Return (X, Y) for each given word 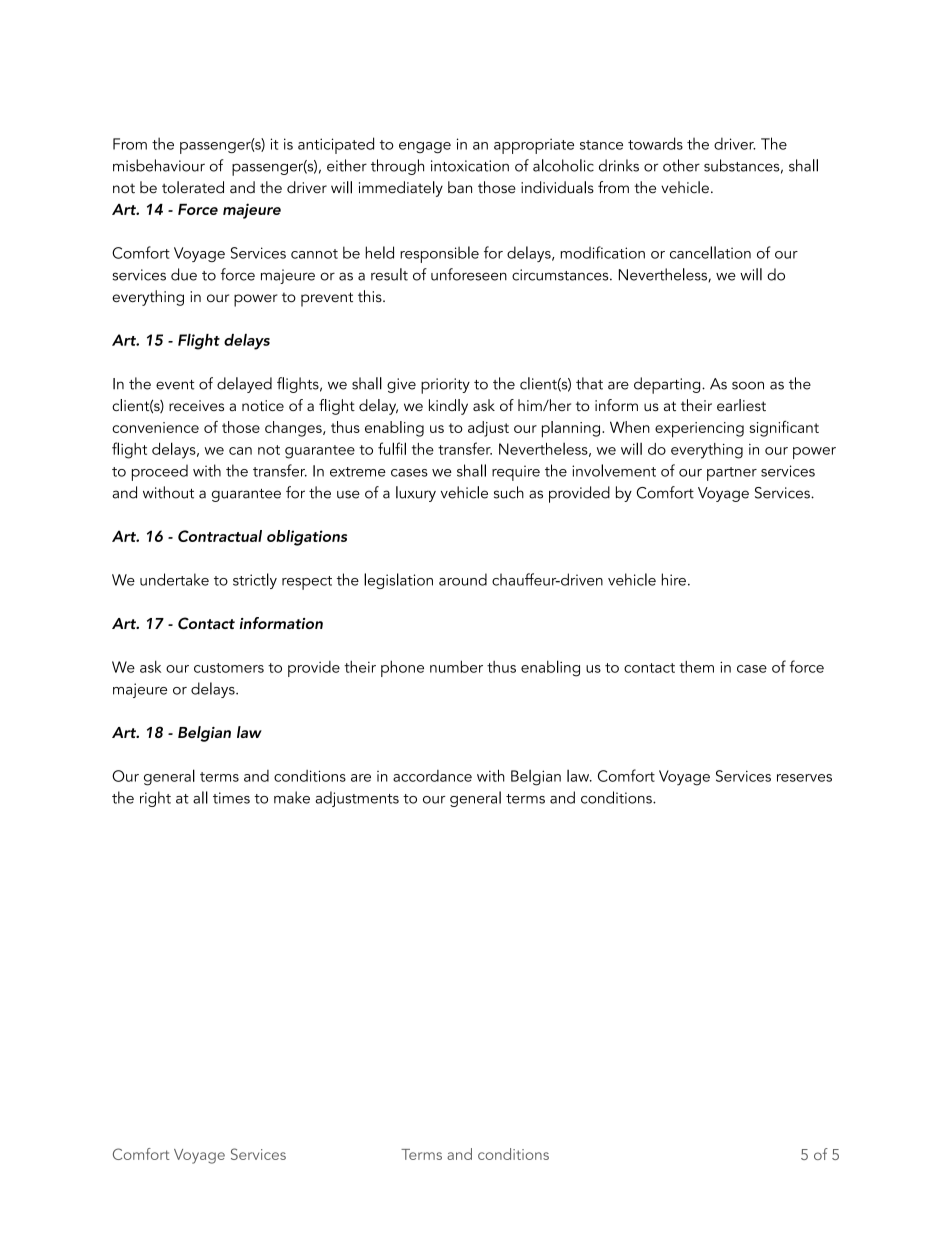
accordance (432, 776)
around (463, 579)
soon (748, 385)
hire (674, 579)
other (681, 165)
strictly (255, 581)
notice (263, 405)
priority (445, 386)
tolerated (193, 187)
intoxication (470, 166)
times (231, 798)
